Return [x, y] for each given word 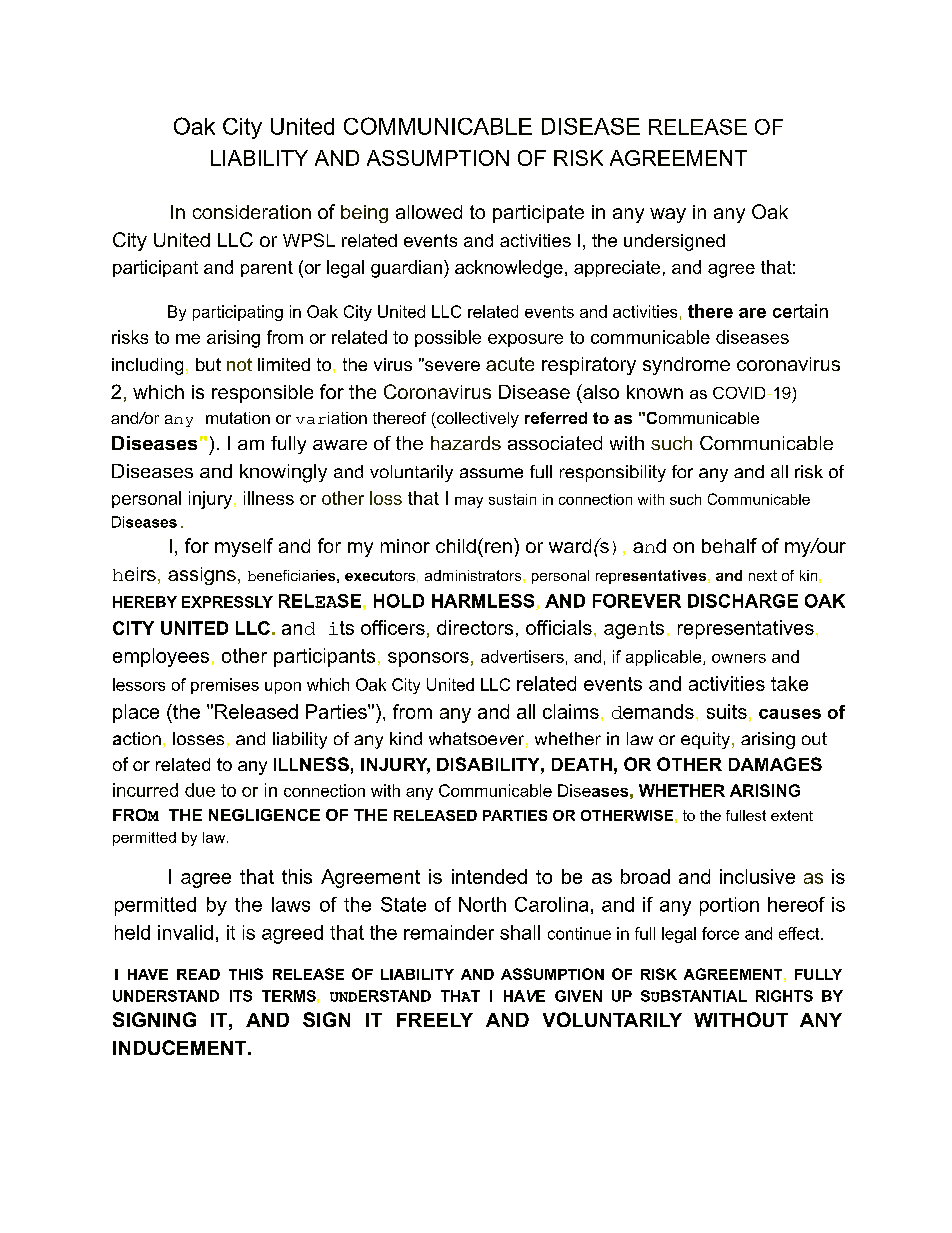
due [200, 790]
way [668, 215]
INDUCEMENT [181, 1047]
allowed [429, 212]
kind [406, 738]
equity [707, 740]
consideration [252, 212]
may [469, 502]
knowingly [283, 473]
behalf [729, 545]
